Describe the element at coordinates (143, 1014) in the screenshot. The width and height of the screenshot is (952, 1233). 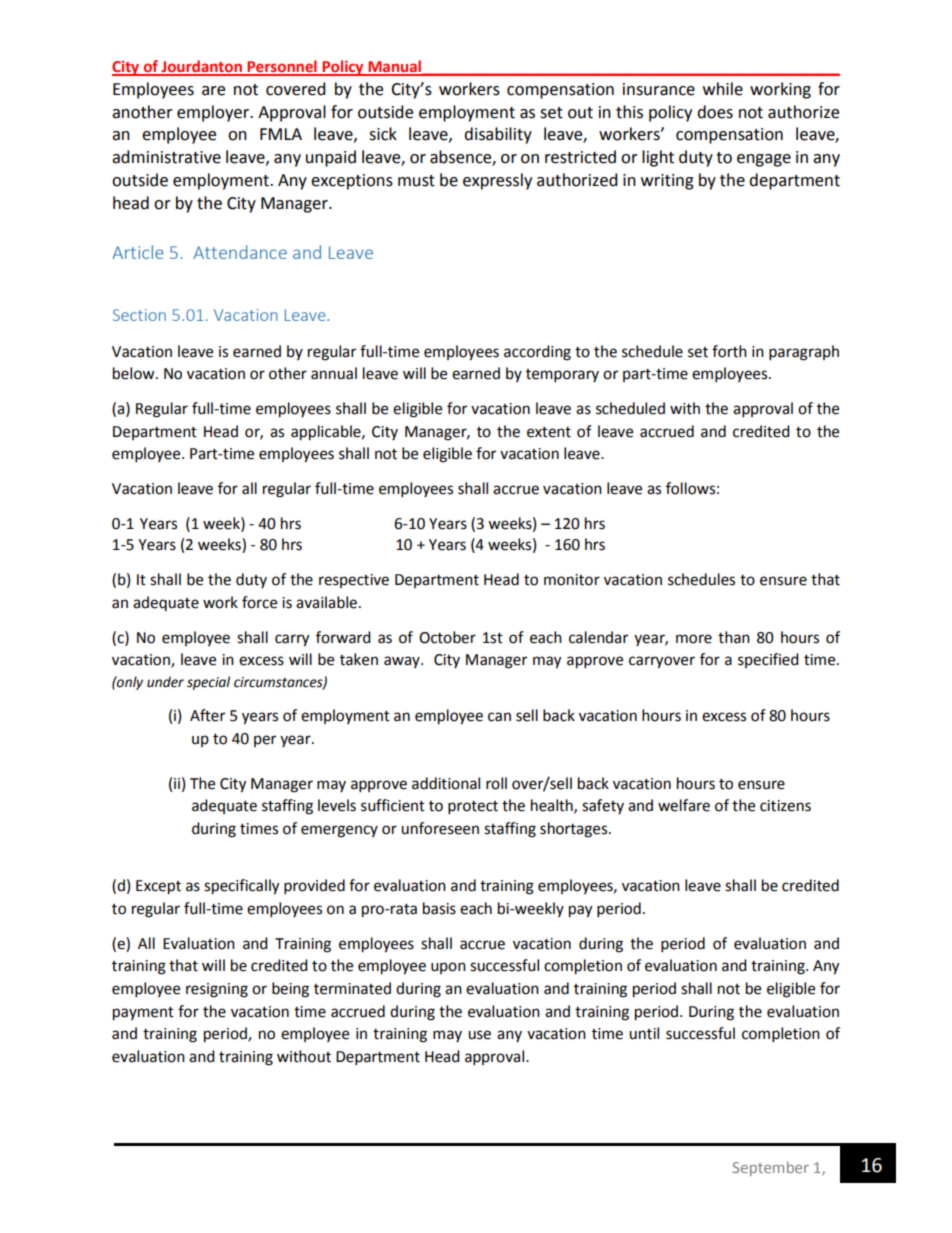
I see `payment` at that location.
